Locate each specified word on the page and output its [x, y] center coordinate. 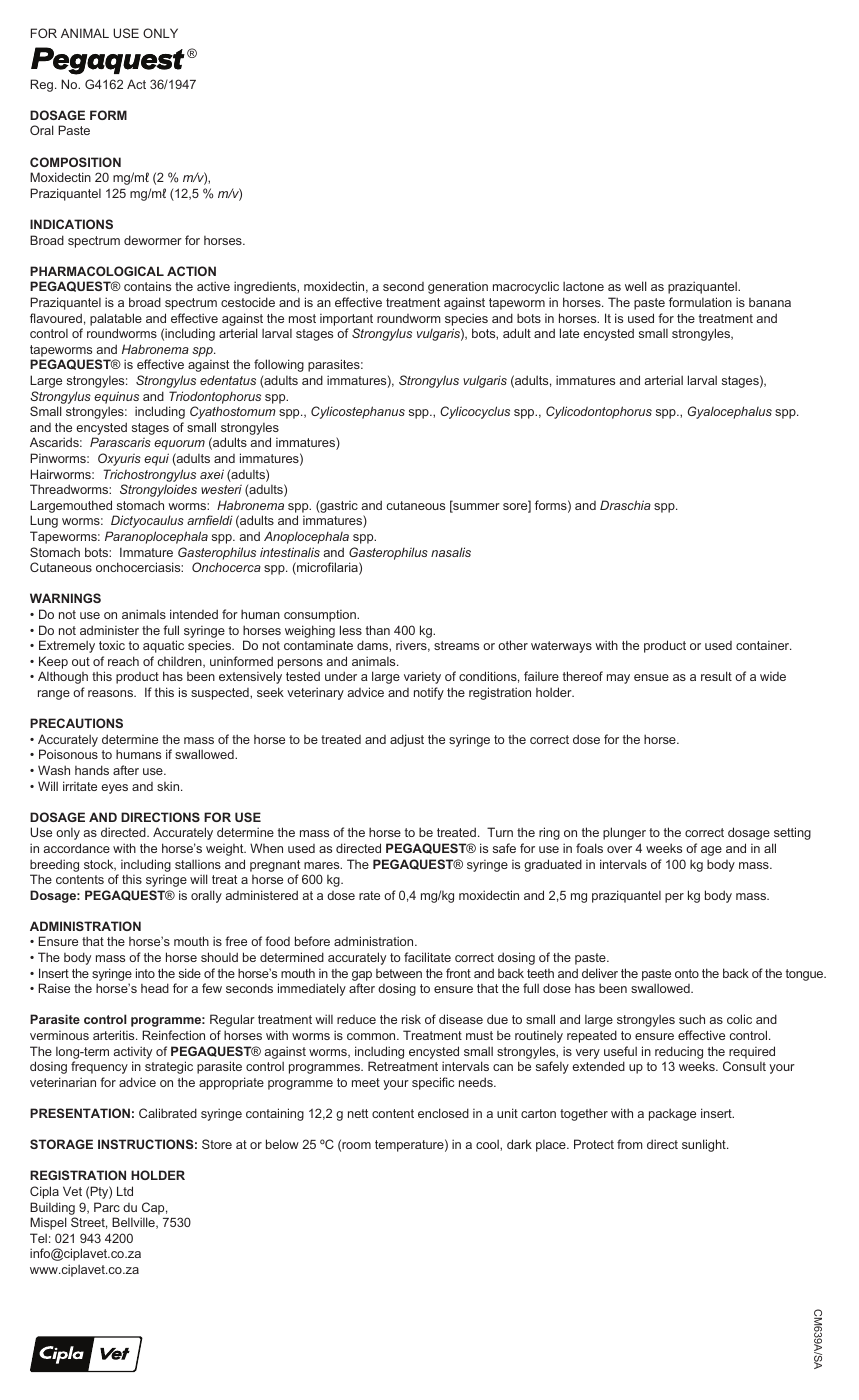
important [346, 320]
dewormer [153, 240]
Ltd [125, 1191]
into [145, 973]
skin [169, 786]
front [458, 973]
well [636, 286]
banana [770, 302]
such [692, 1019]
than [378, 630]
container [764, 645]
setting [792, 833]
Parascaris [120, 442]
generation [458, 288]
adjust [407, 740]
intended [194, 614]
